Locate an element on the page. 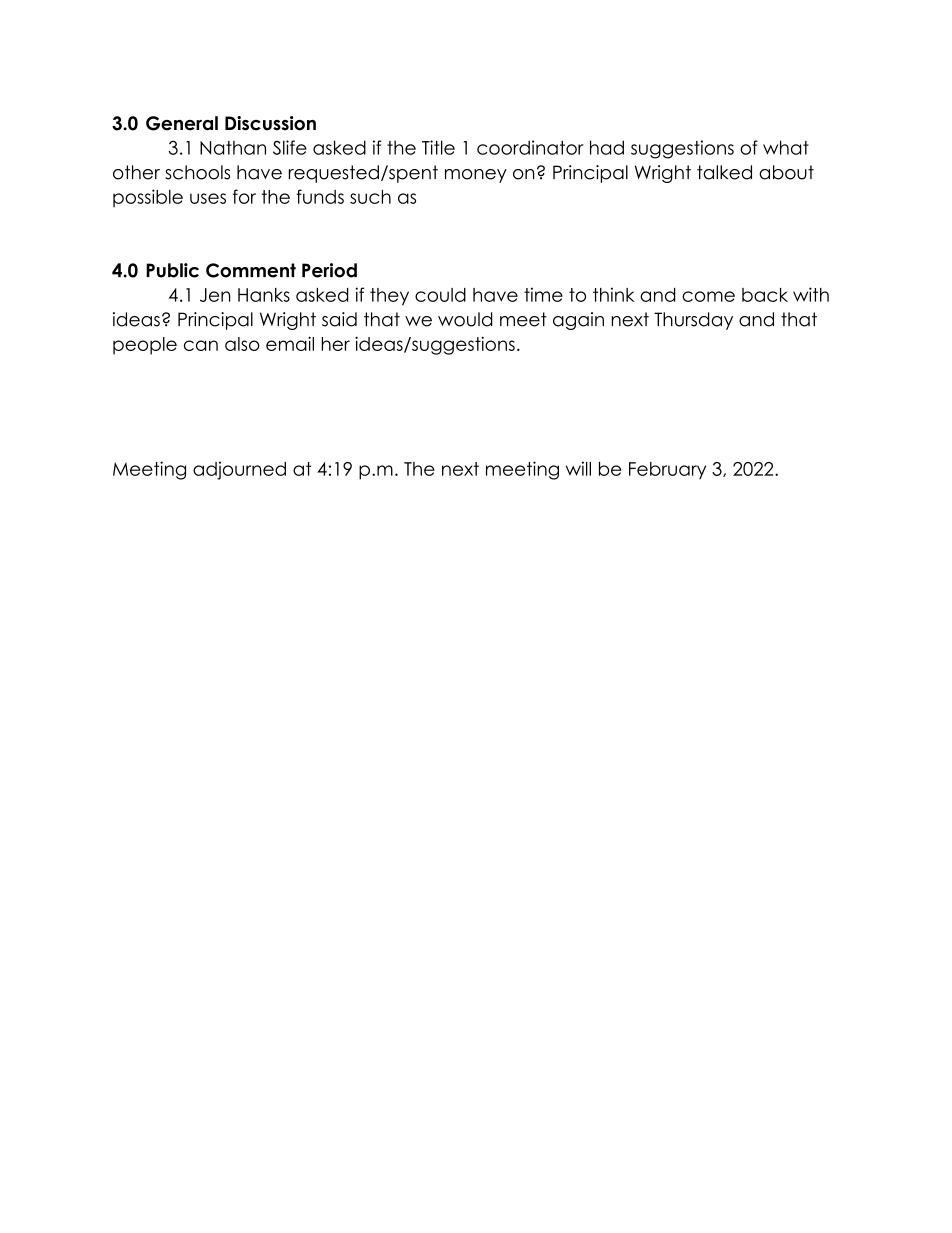  General is located at coordinates (182, 123).
